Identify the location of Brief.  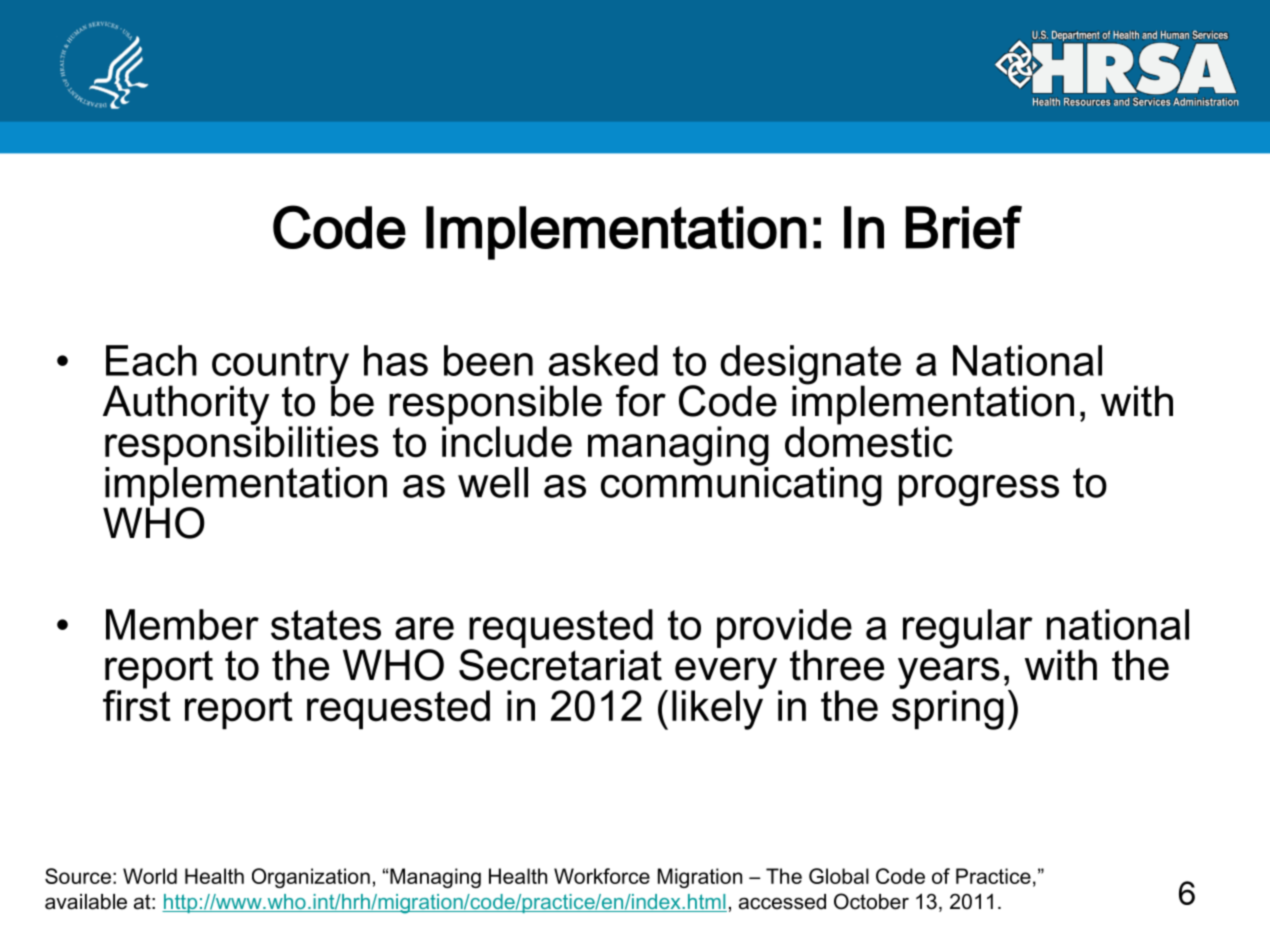
(963, 227).
